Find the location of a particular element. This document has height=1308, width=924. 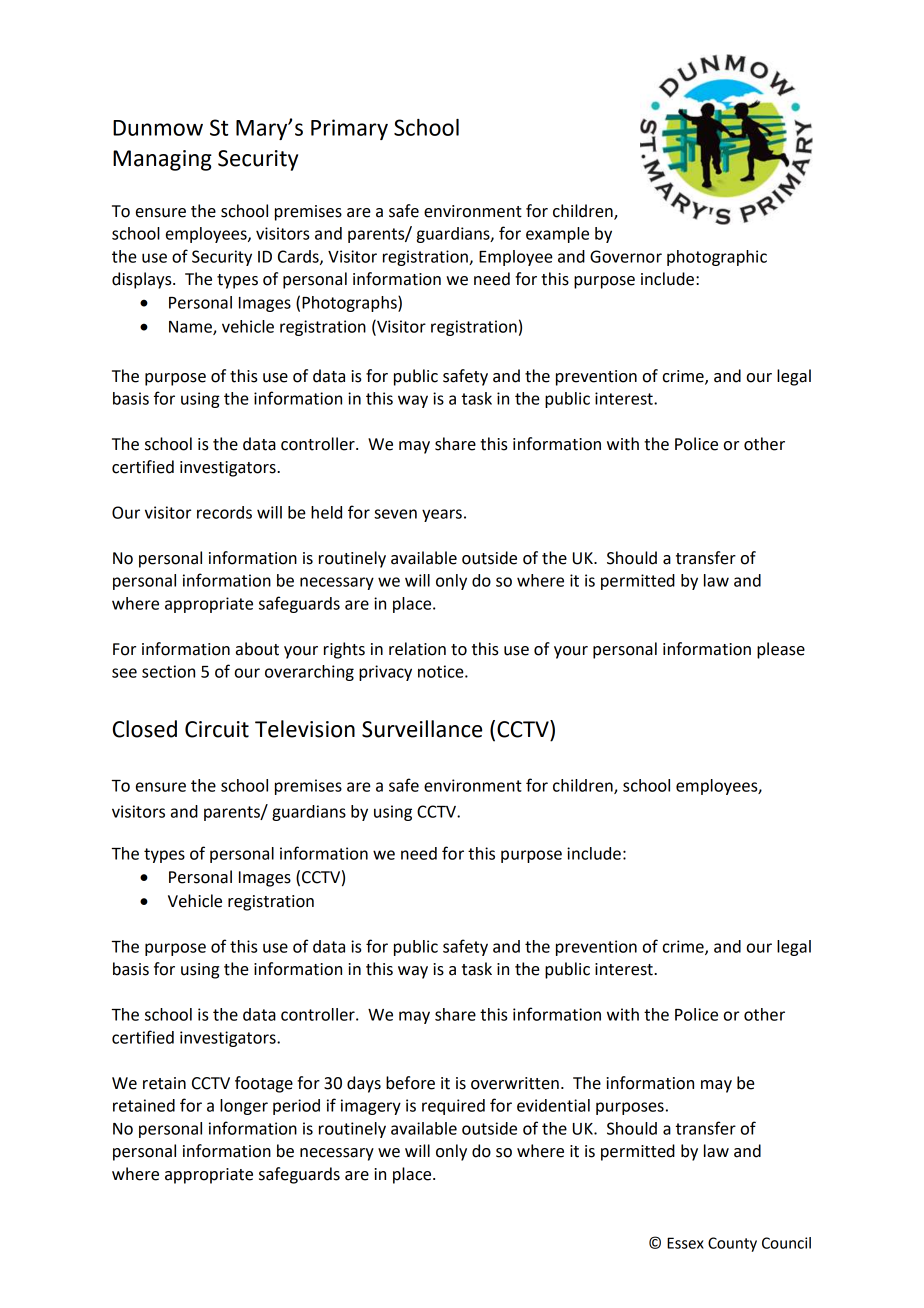

longer is located at coordinates (244, 1107).
